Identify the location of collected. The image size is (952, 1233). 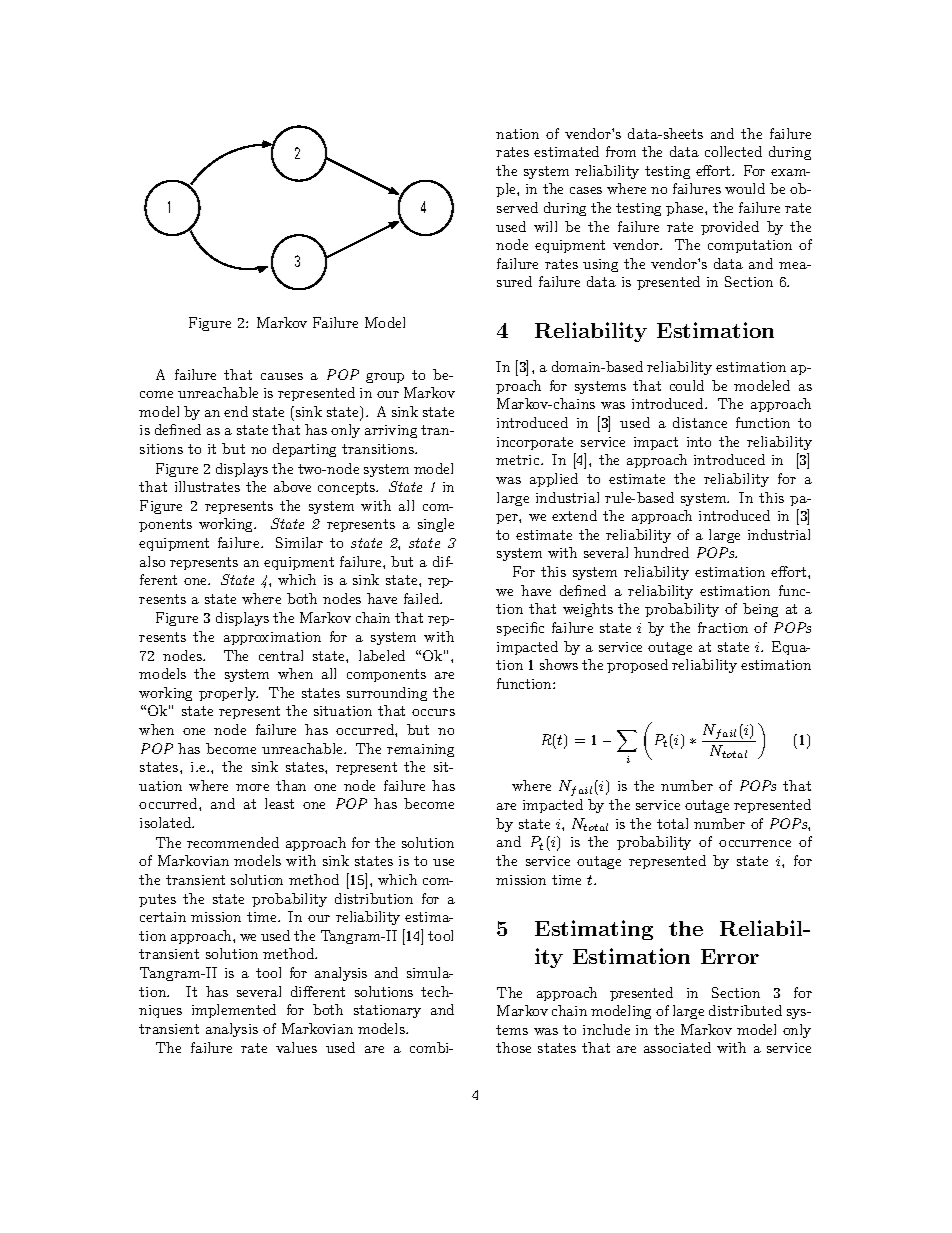
(733, 151).
